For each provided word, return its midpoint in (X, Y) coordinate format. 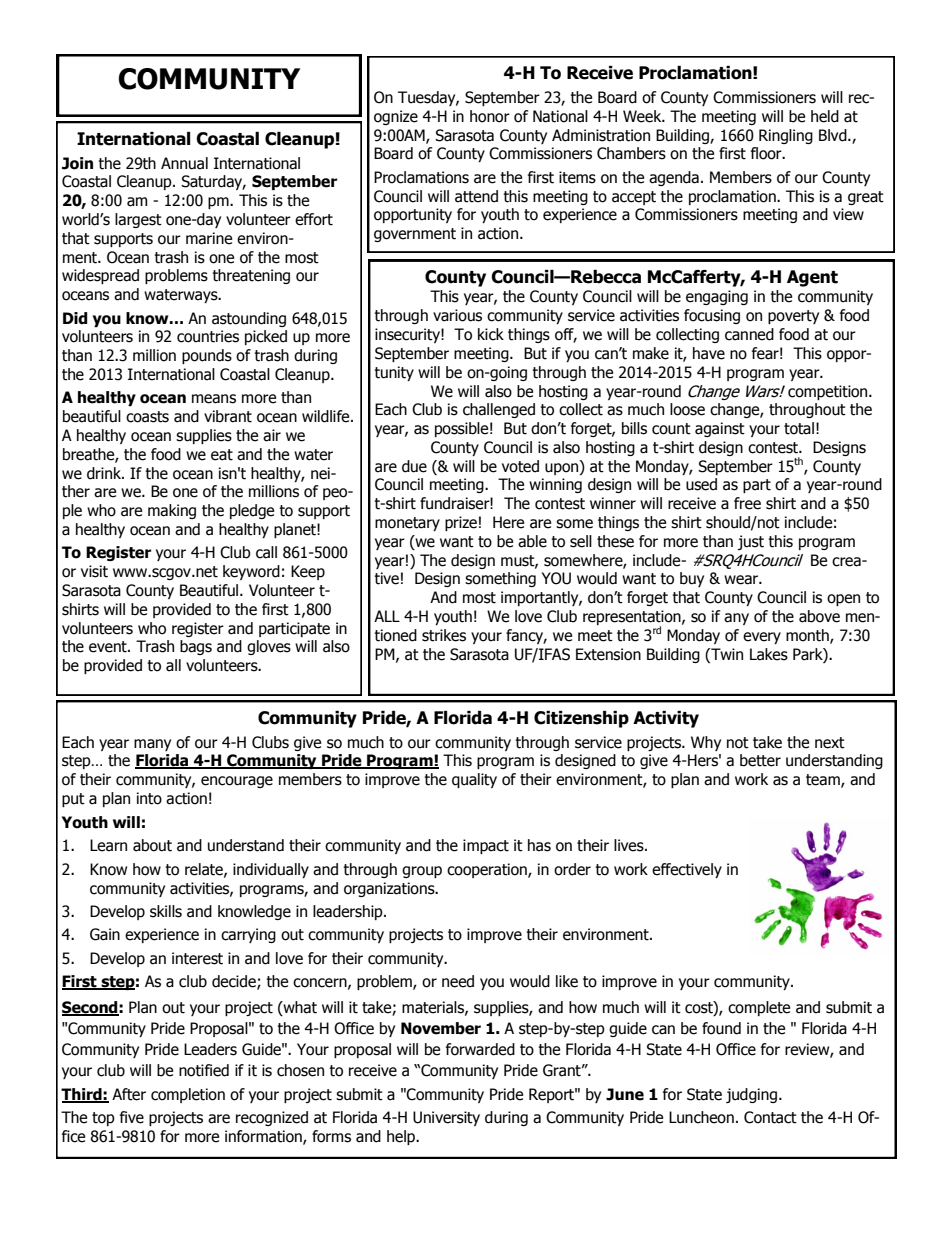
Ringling (786, 136)
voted (520, 466)
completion (188, 1095)
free (747, 503)
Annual (184, 163)
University (446, 1118)
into (149, 798)
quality (474, 780)
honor (490, 116)
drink (105, 473)
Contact (770, 1117)
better (760, 760)
